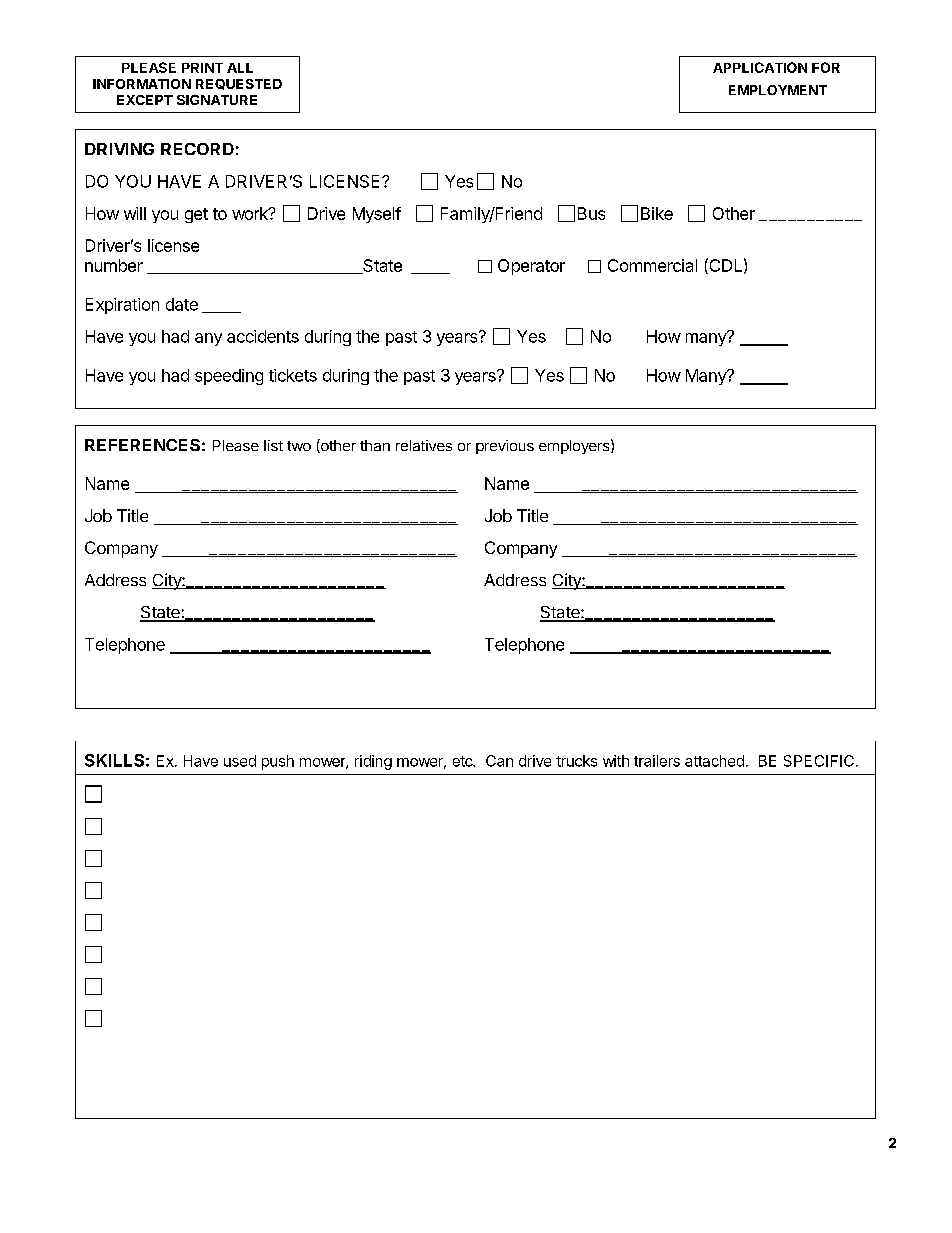 This screenshot has height=1233, width=952. Describe the element at coordinates (239, 84) in the screenshot. I see `REQUESTED` at that location.
